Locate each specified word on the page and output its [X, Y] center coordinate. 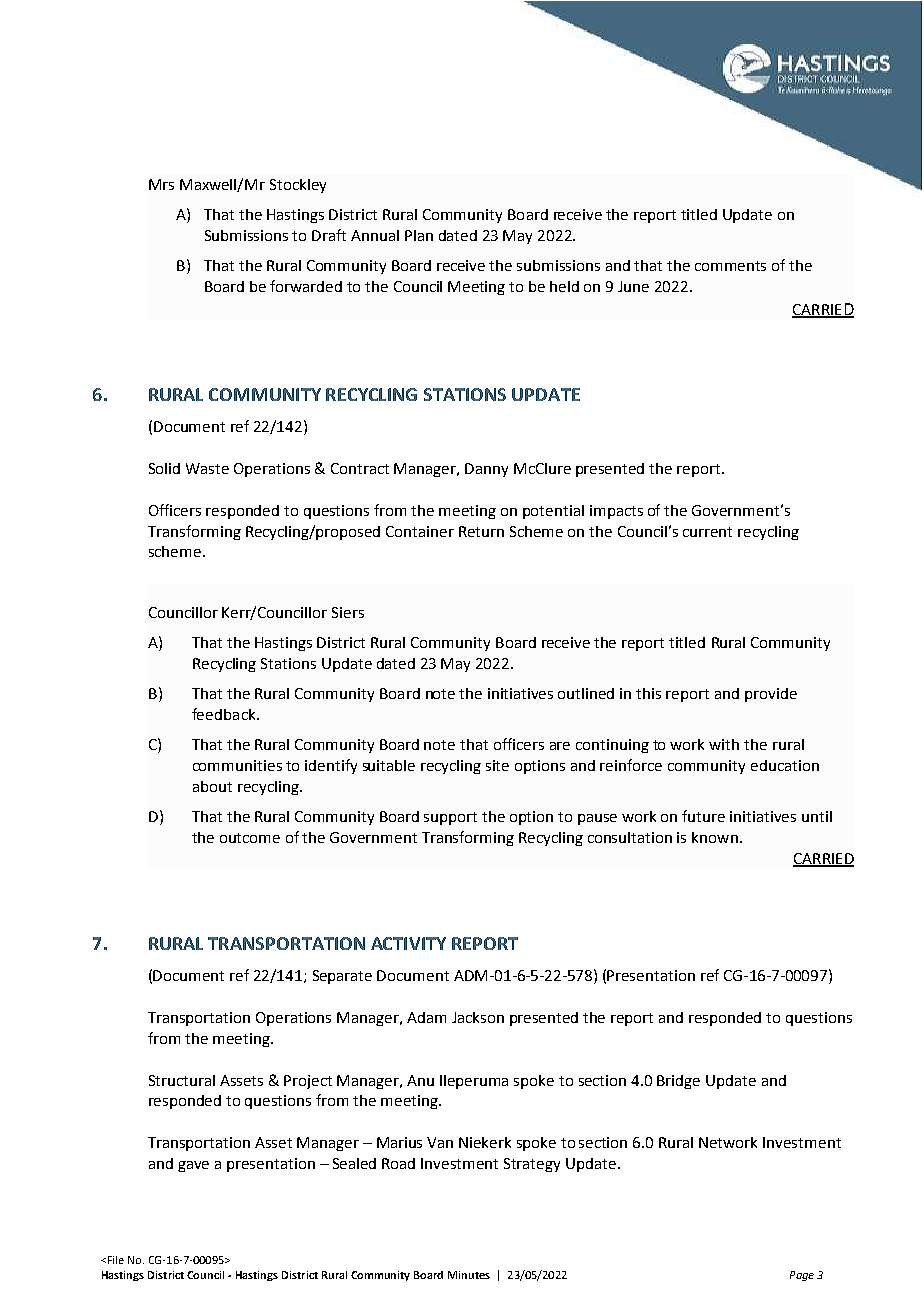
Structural [182, 1080]
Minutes [469, 1275]
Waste [207, 468]
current [707, 532]
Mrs [161, 184]
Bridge [678, 1082]
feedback [225, 714]
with [724, 744]
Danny [486, 470]
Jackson [478, 1017]
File [116, 1260]
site [497, 765]
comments [730, 266]
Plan [419, 235]
